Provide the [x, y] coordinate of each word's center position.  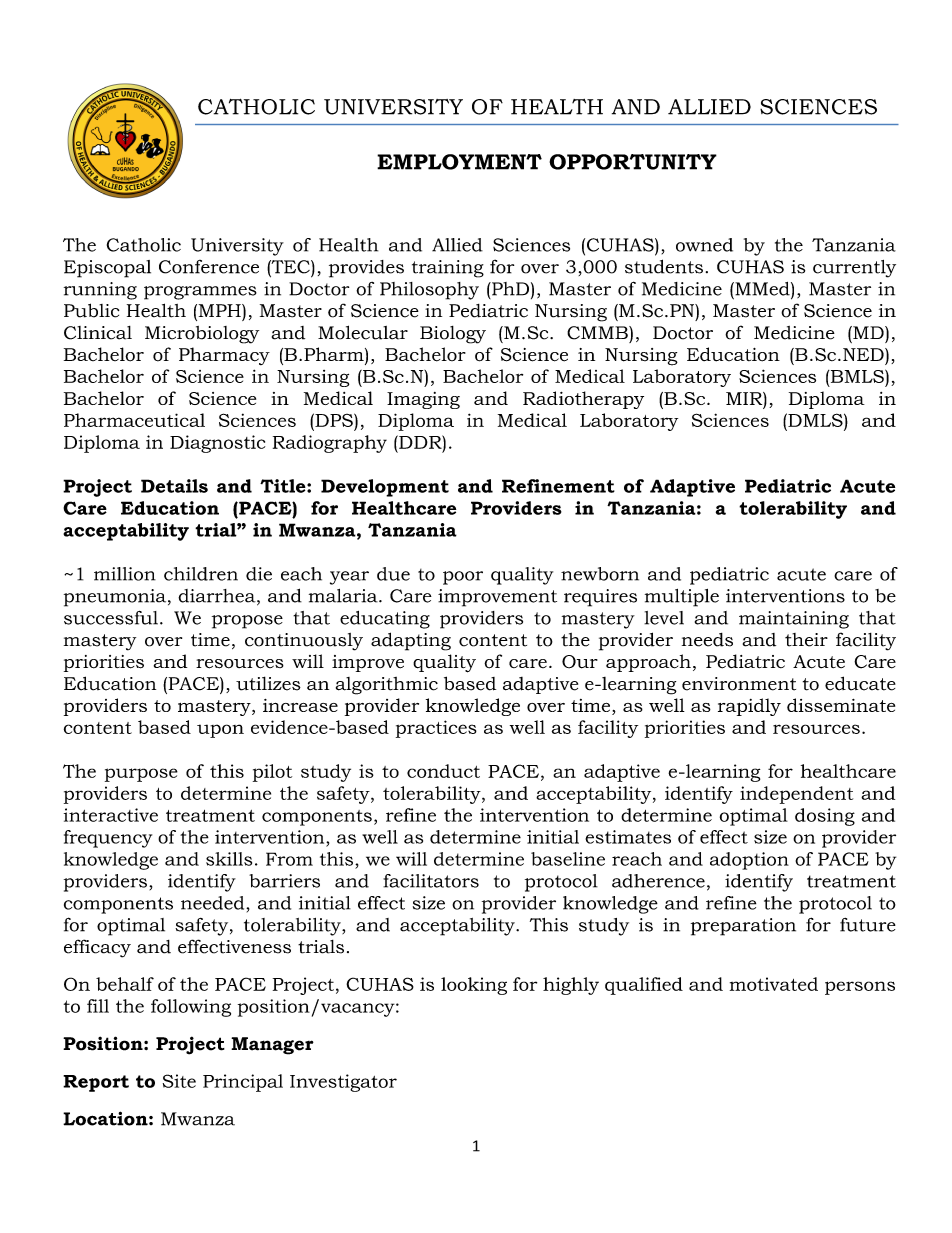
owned [704, 245]
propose [247, 622]
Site [179, 1081]
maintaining [794, 620]
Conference [209, 267]
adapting [411, 641]
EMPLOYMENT [459, 162]
